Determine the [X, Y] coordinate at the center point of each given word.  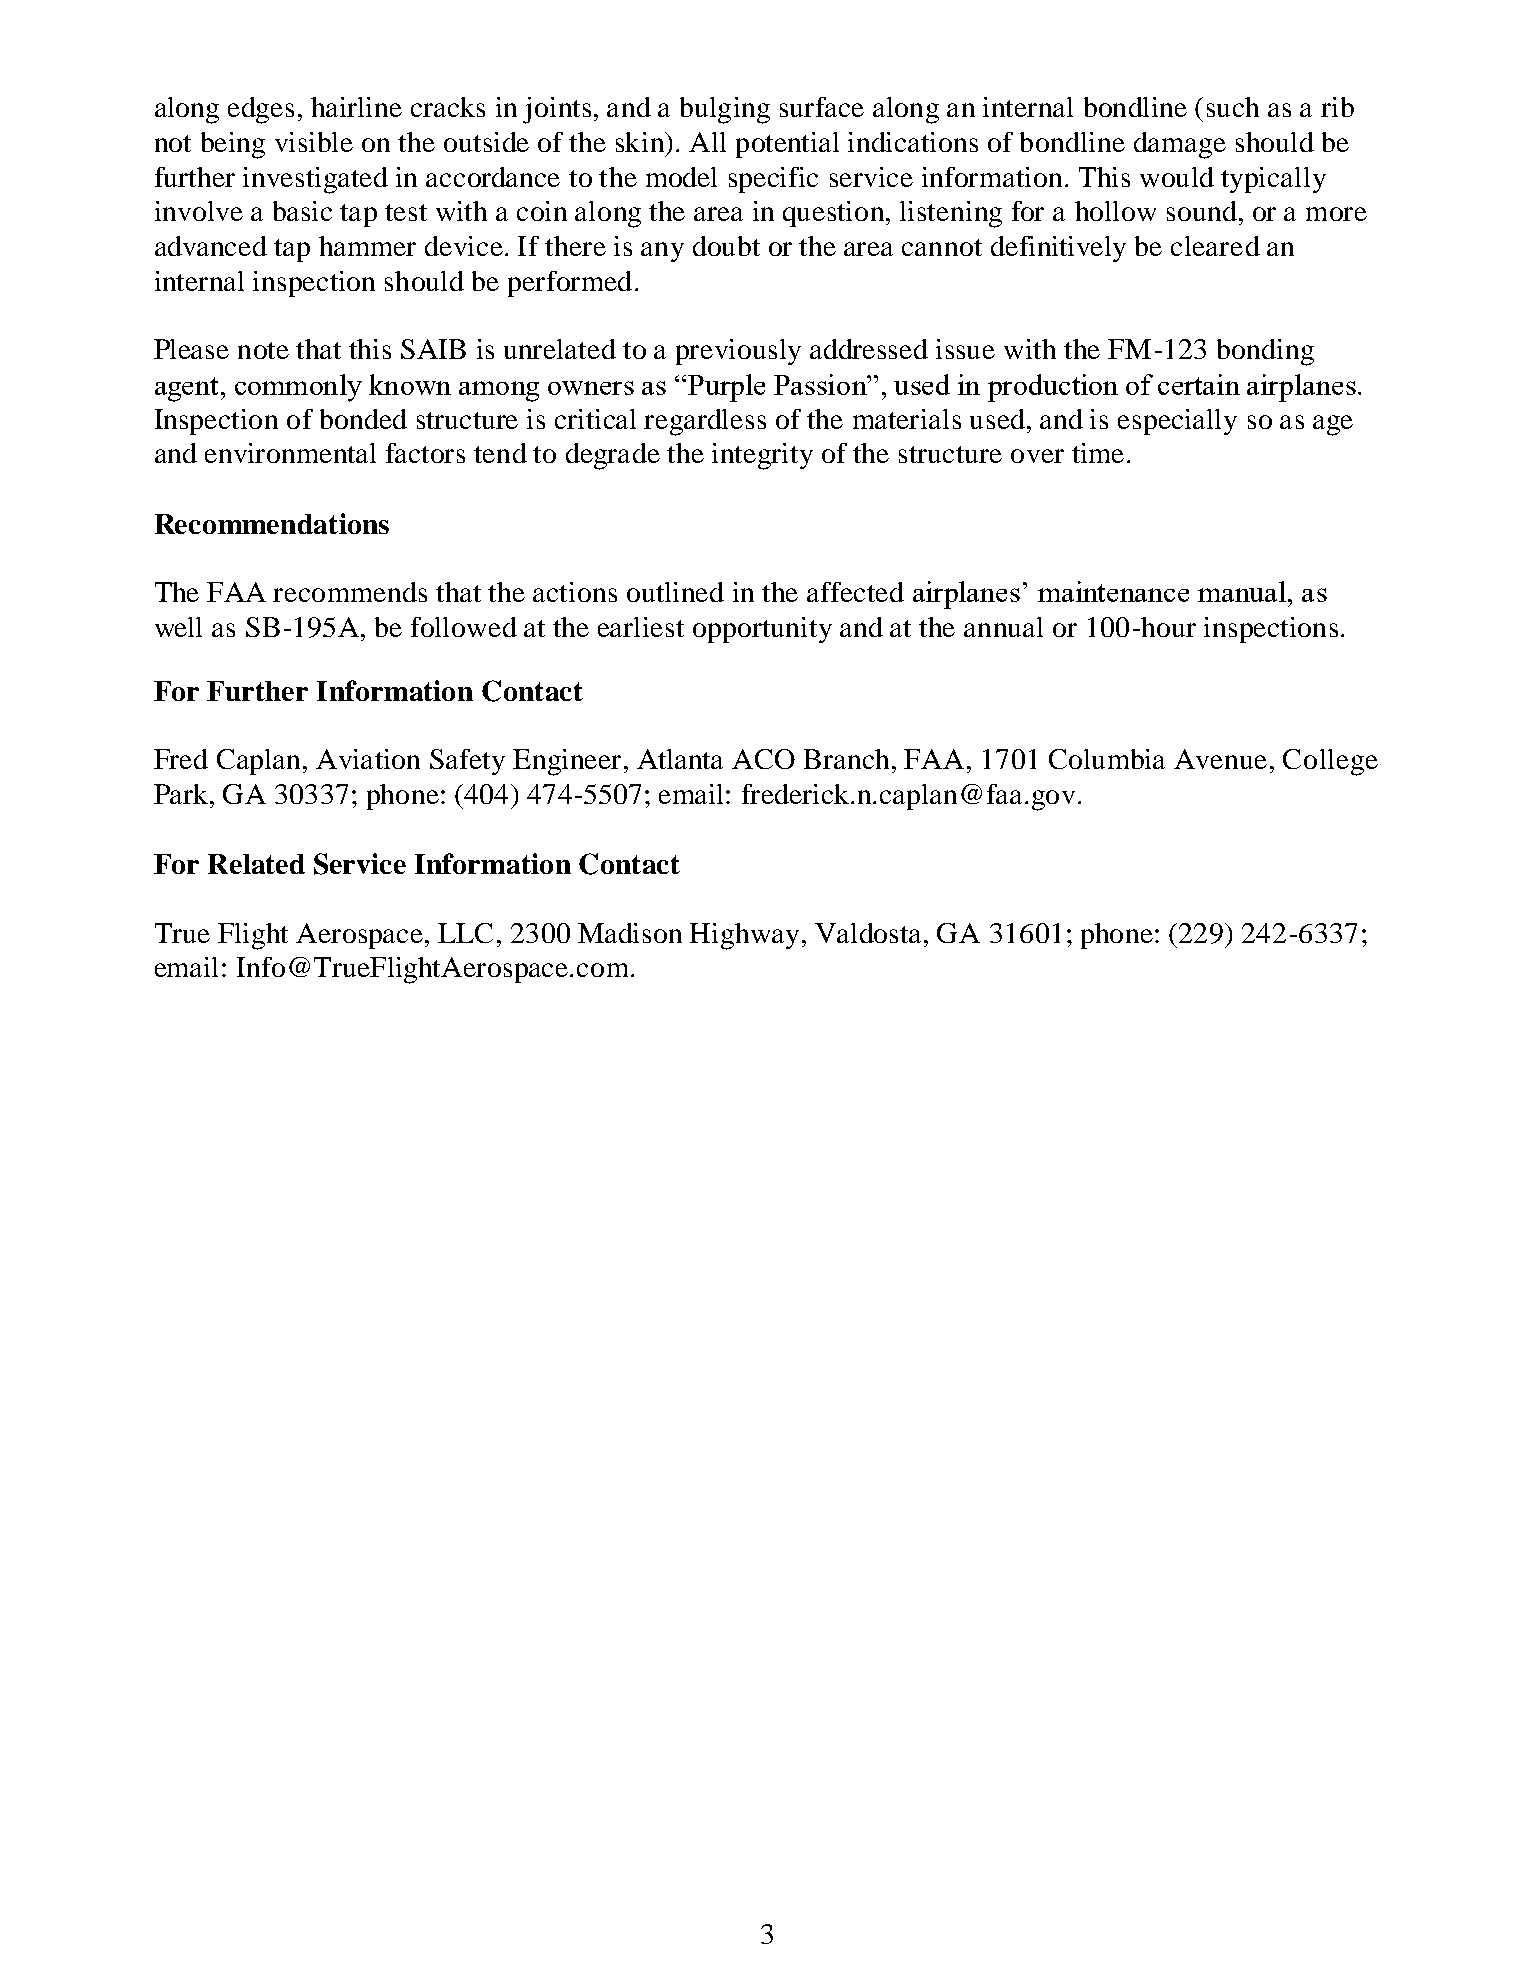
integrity [762, 456]
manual [1242, 591]
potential [787, 145]
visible [314, 142]
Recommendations [272, 523]
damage [1180, 145]
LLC [465, 933]
